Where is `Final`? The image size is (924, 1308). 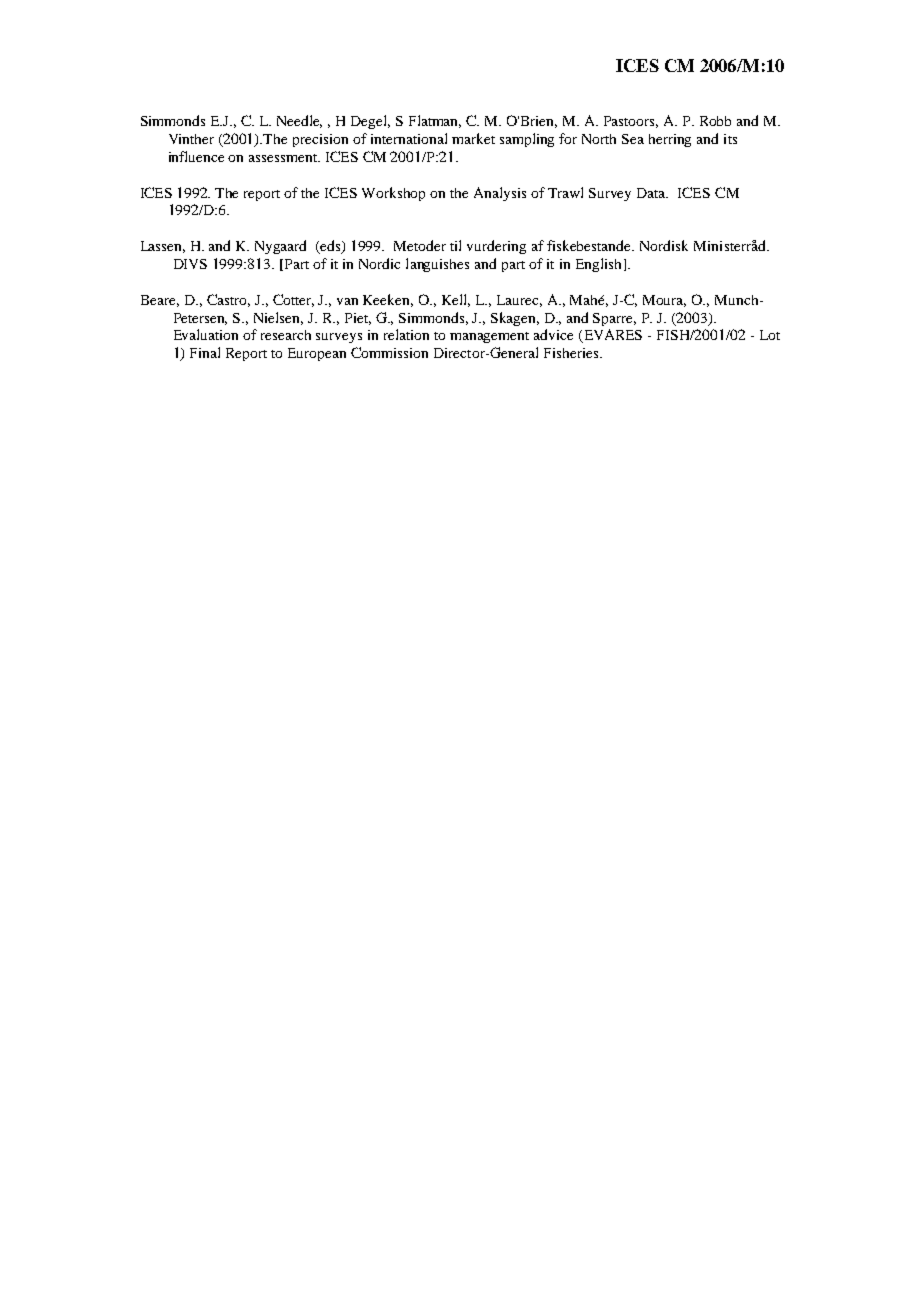 Final is located at coordinates (205, 352).
